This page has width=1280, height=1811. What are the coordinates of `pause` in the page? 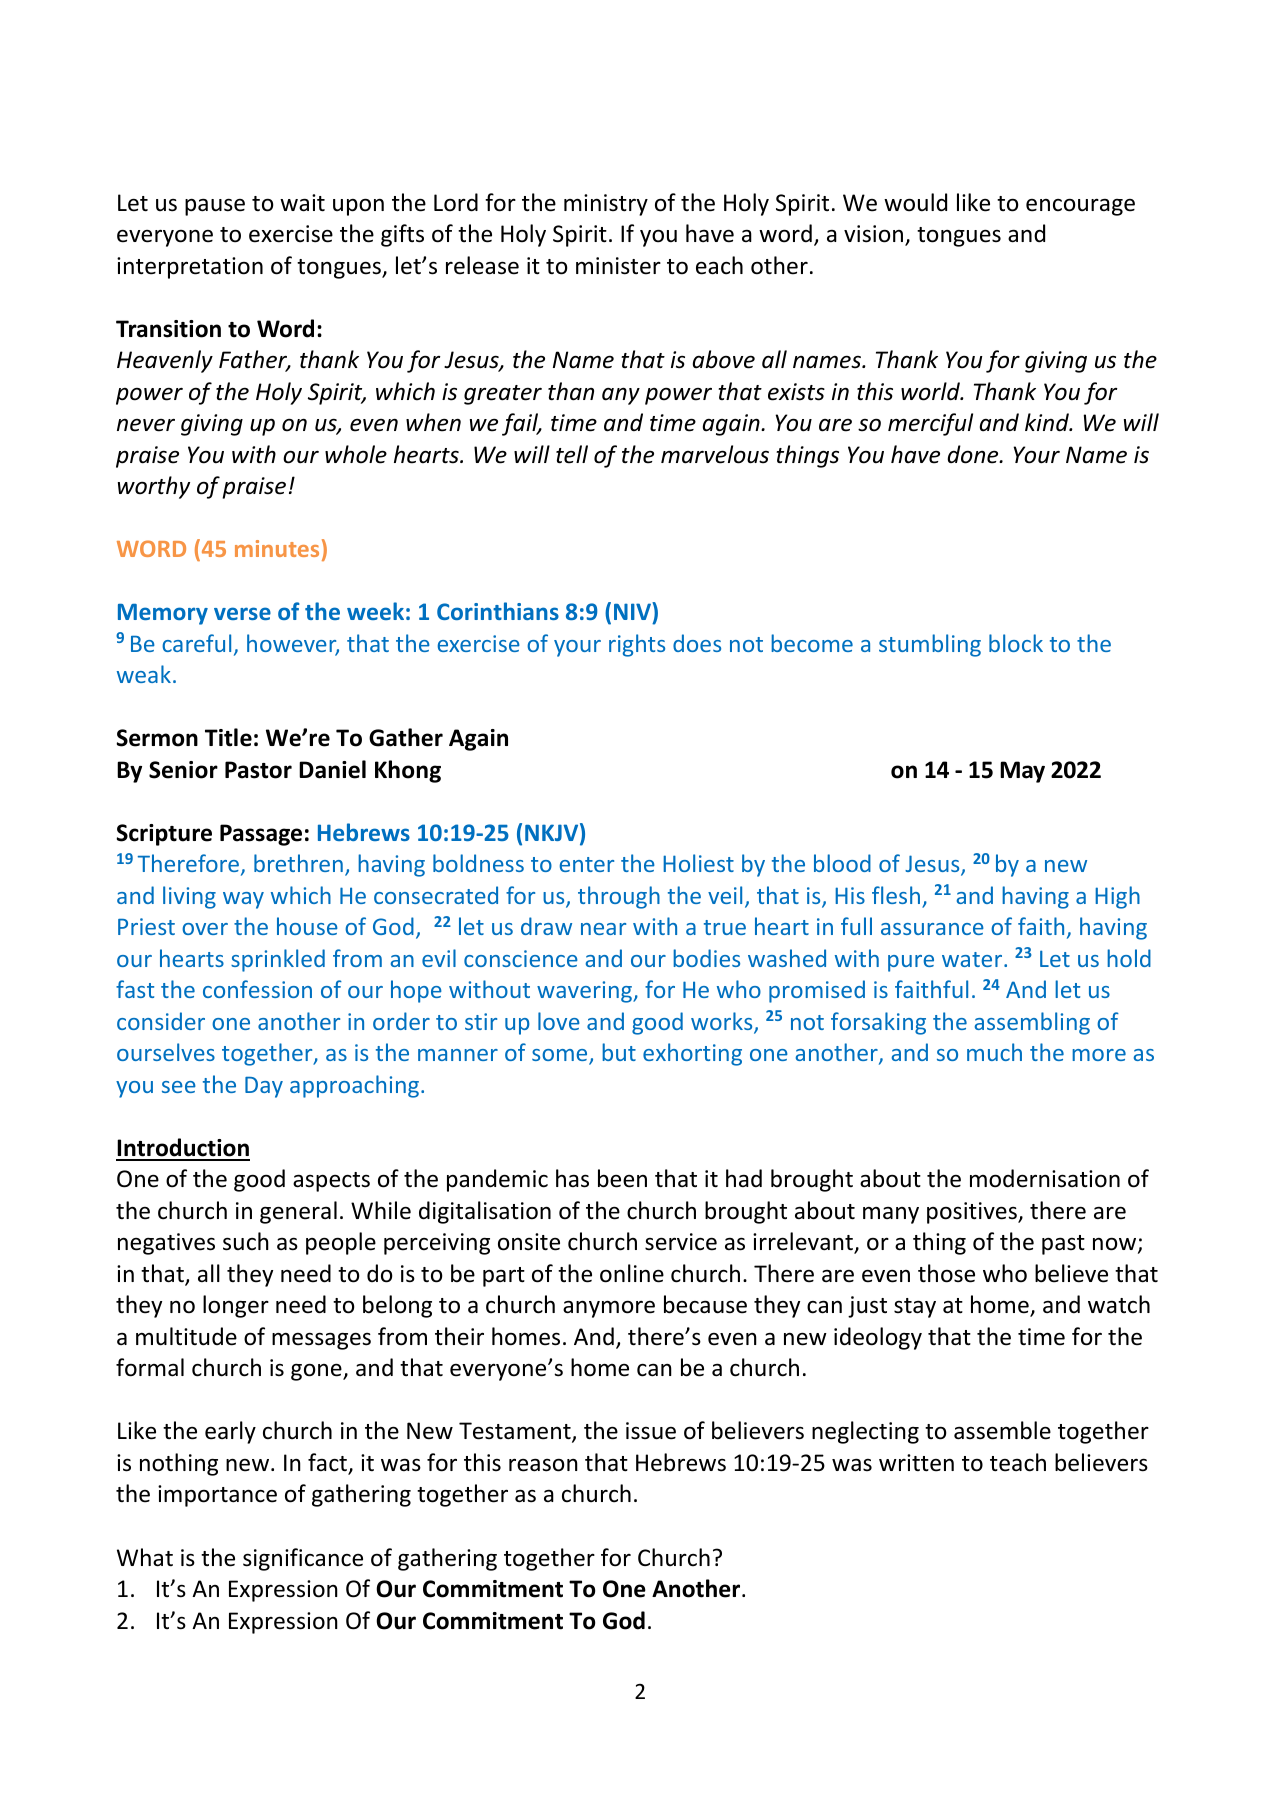 It's located at (215, 207).
